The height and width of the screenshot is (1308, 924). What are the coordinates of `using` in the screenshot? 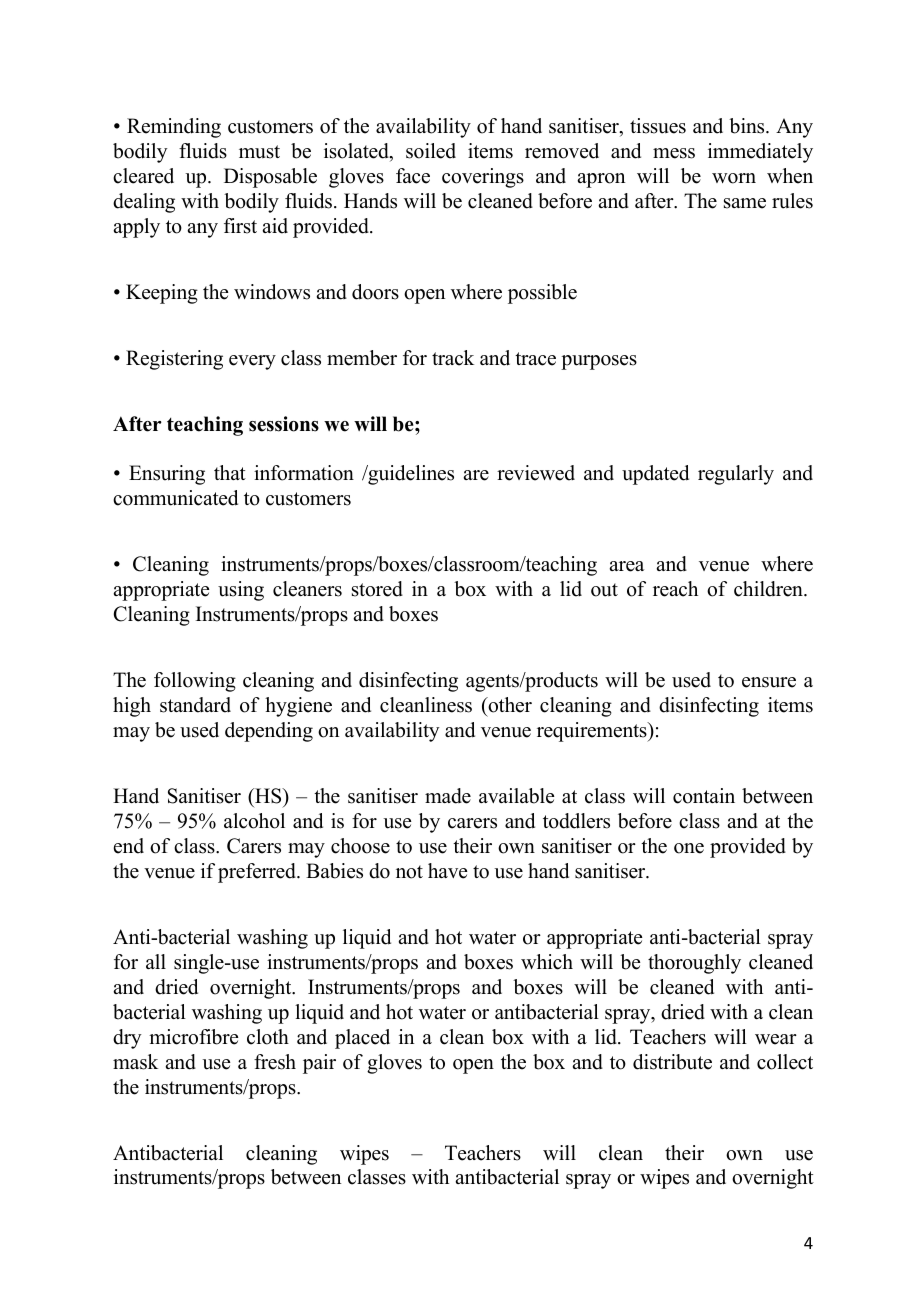 It's located at (241, 591).
